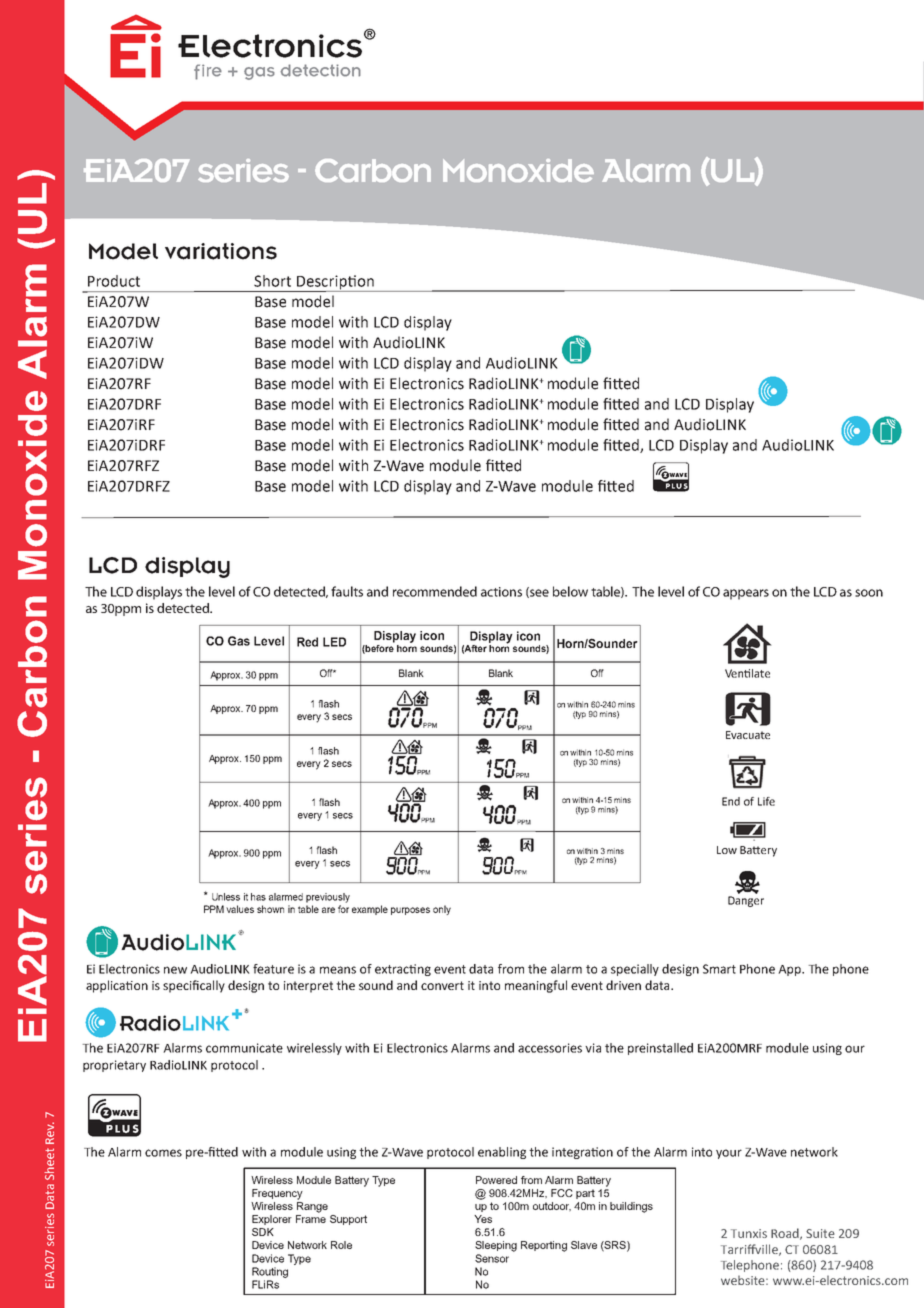 The height and width of the screenshot is (1308, 924). What do you see at coordinates (263, 1232) in the screenshot?
I see `SDK` at bounding box center [263, 1232].
